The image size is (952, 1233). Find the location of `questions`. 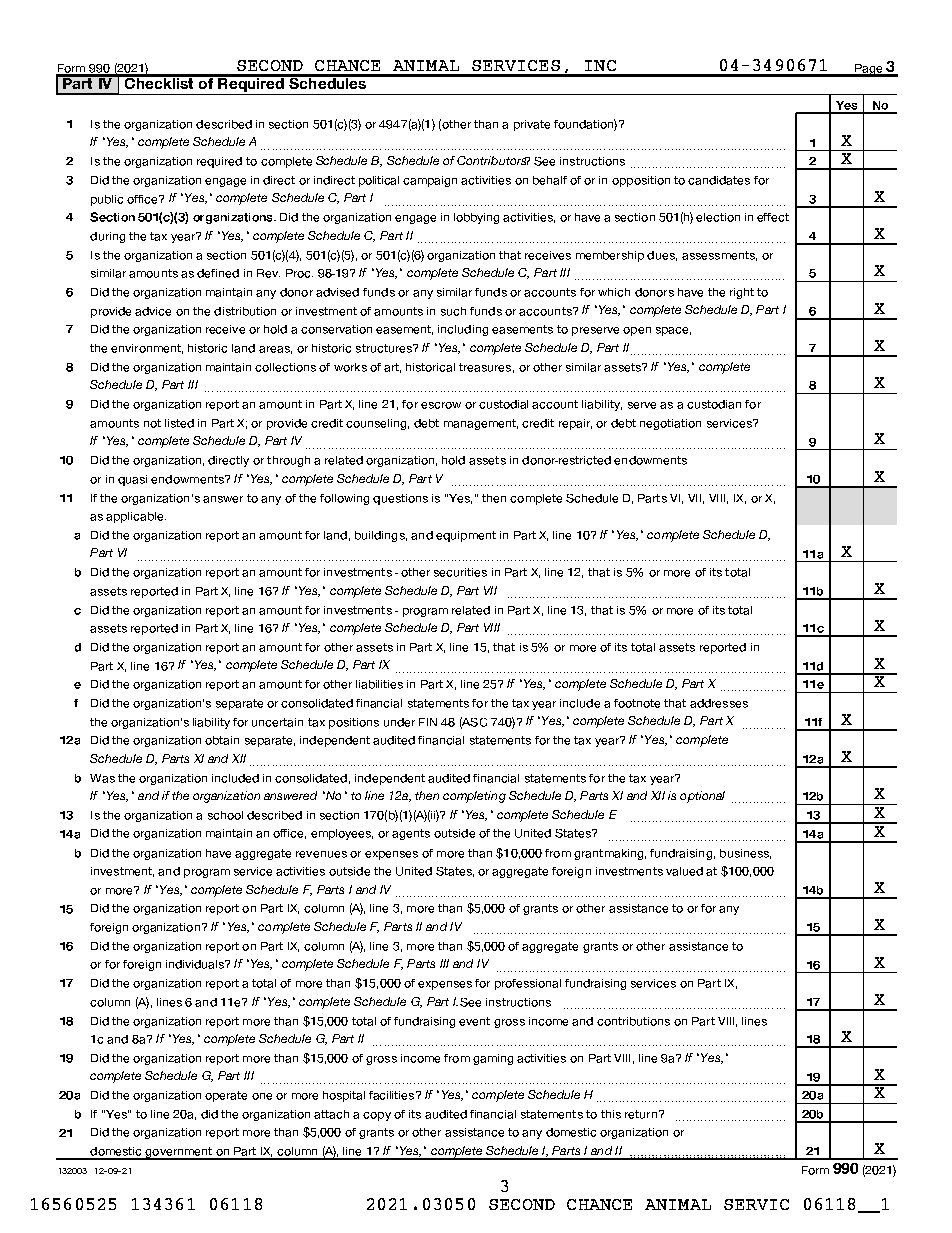

questions is located at coordinates (400, 499).
